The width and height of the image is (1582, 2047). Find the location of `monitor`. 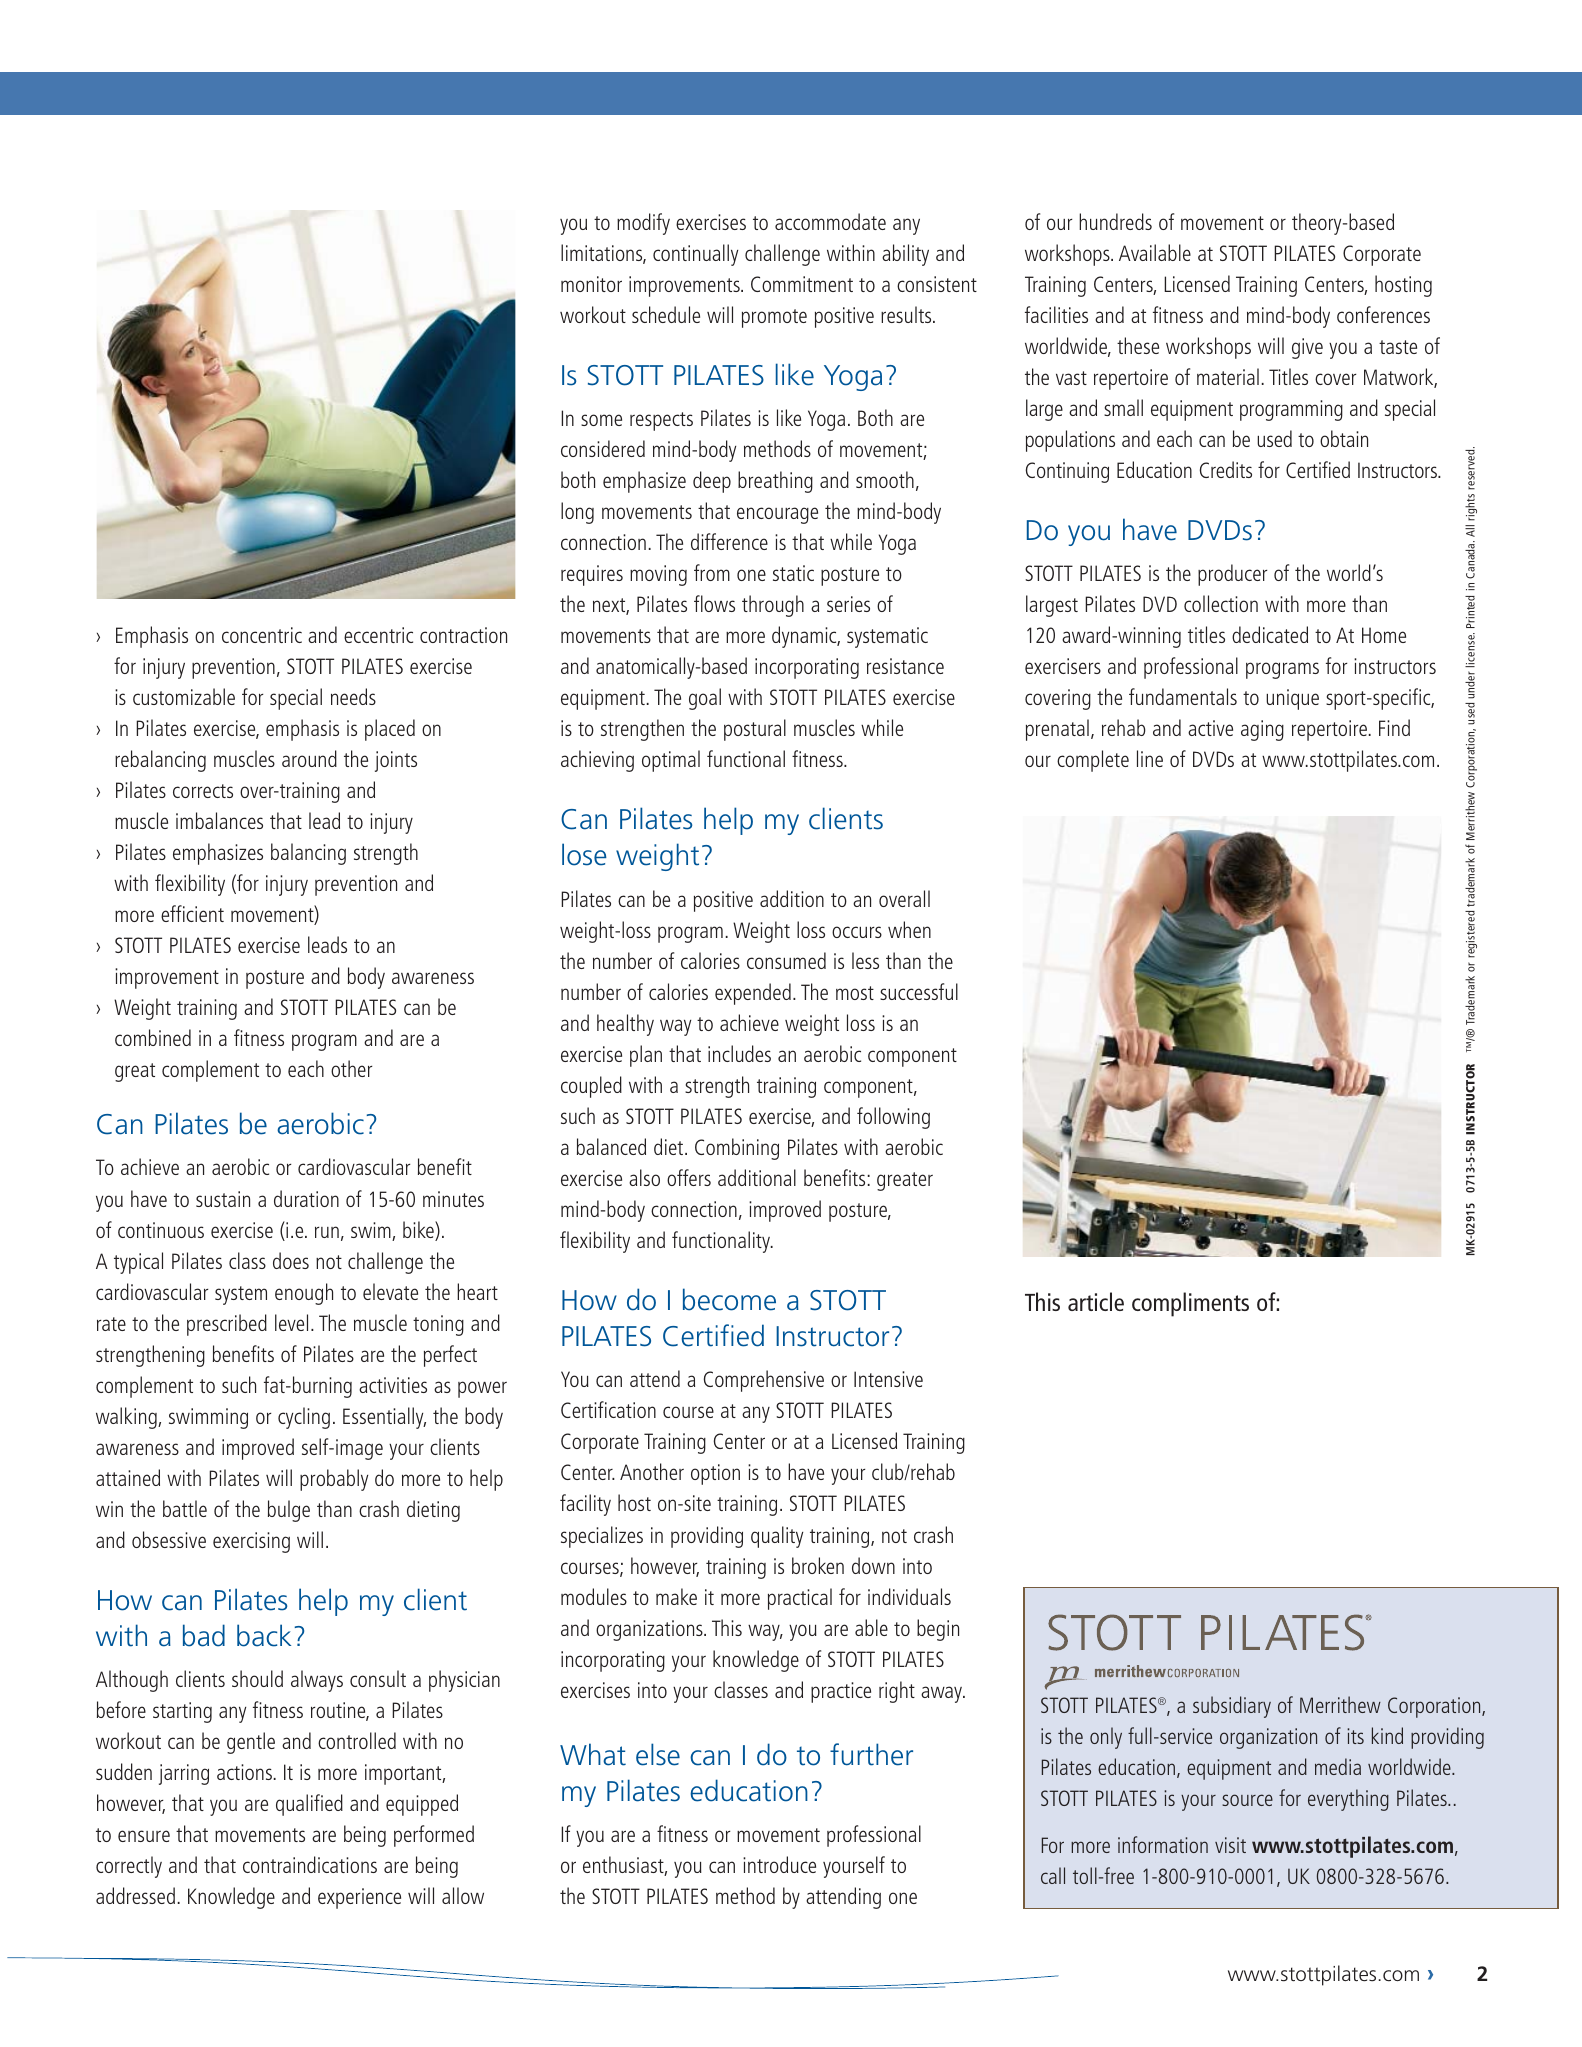

monitor is located at coordinates (591, 284).
